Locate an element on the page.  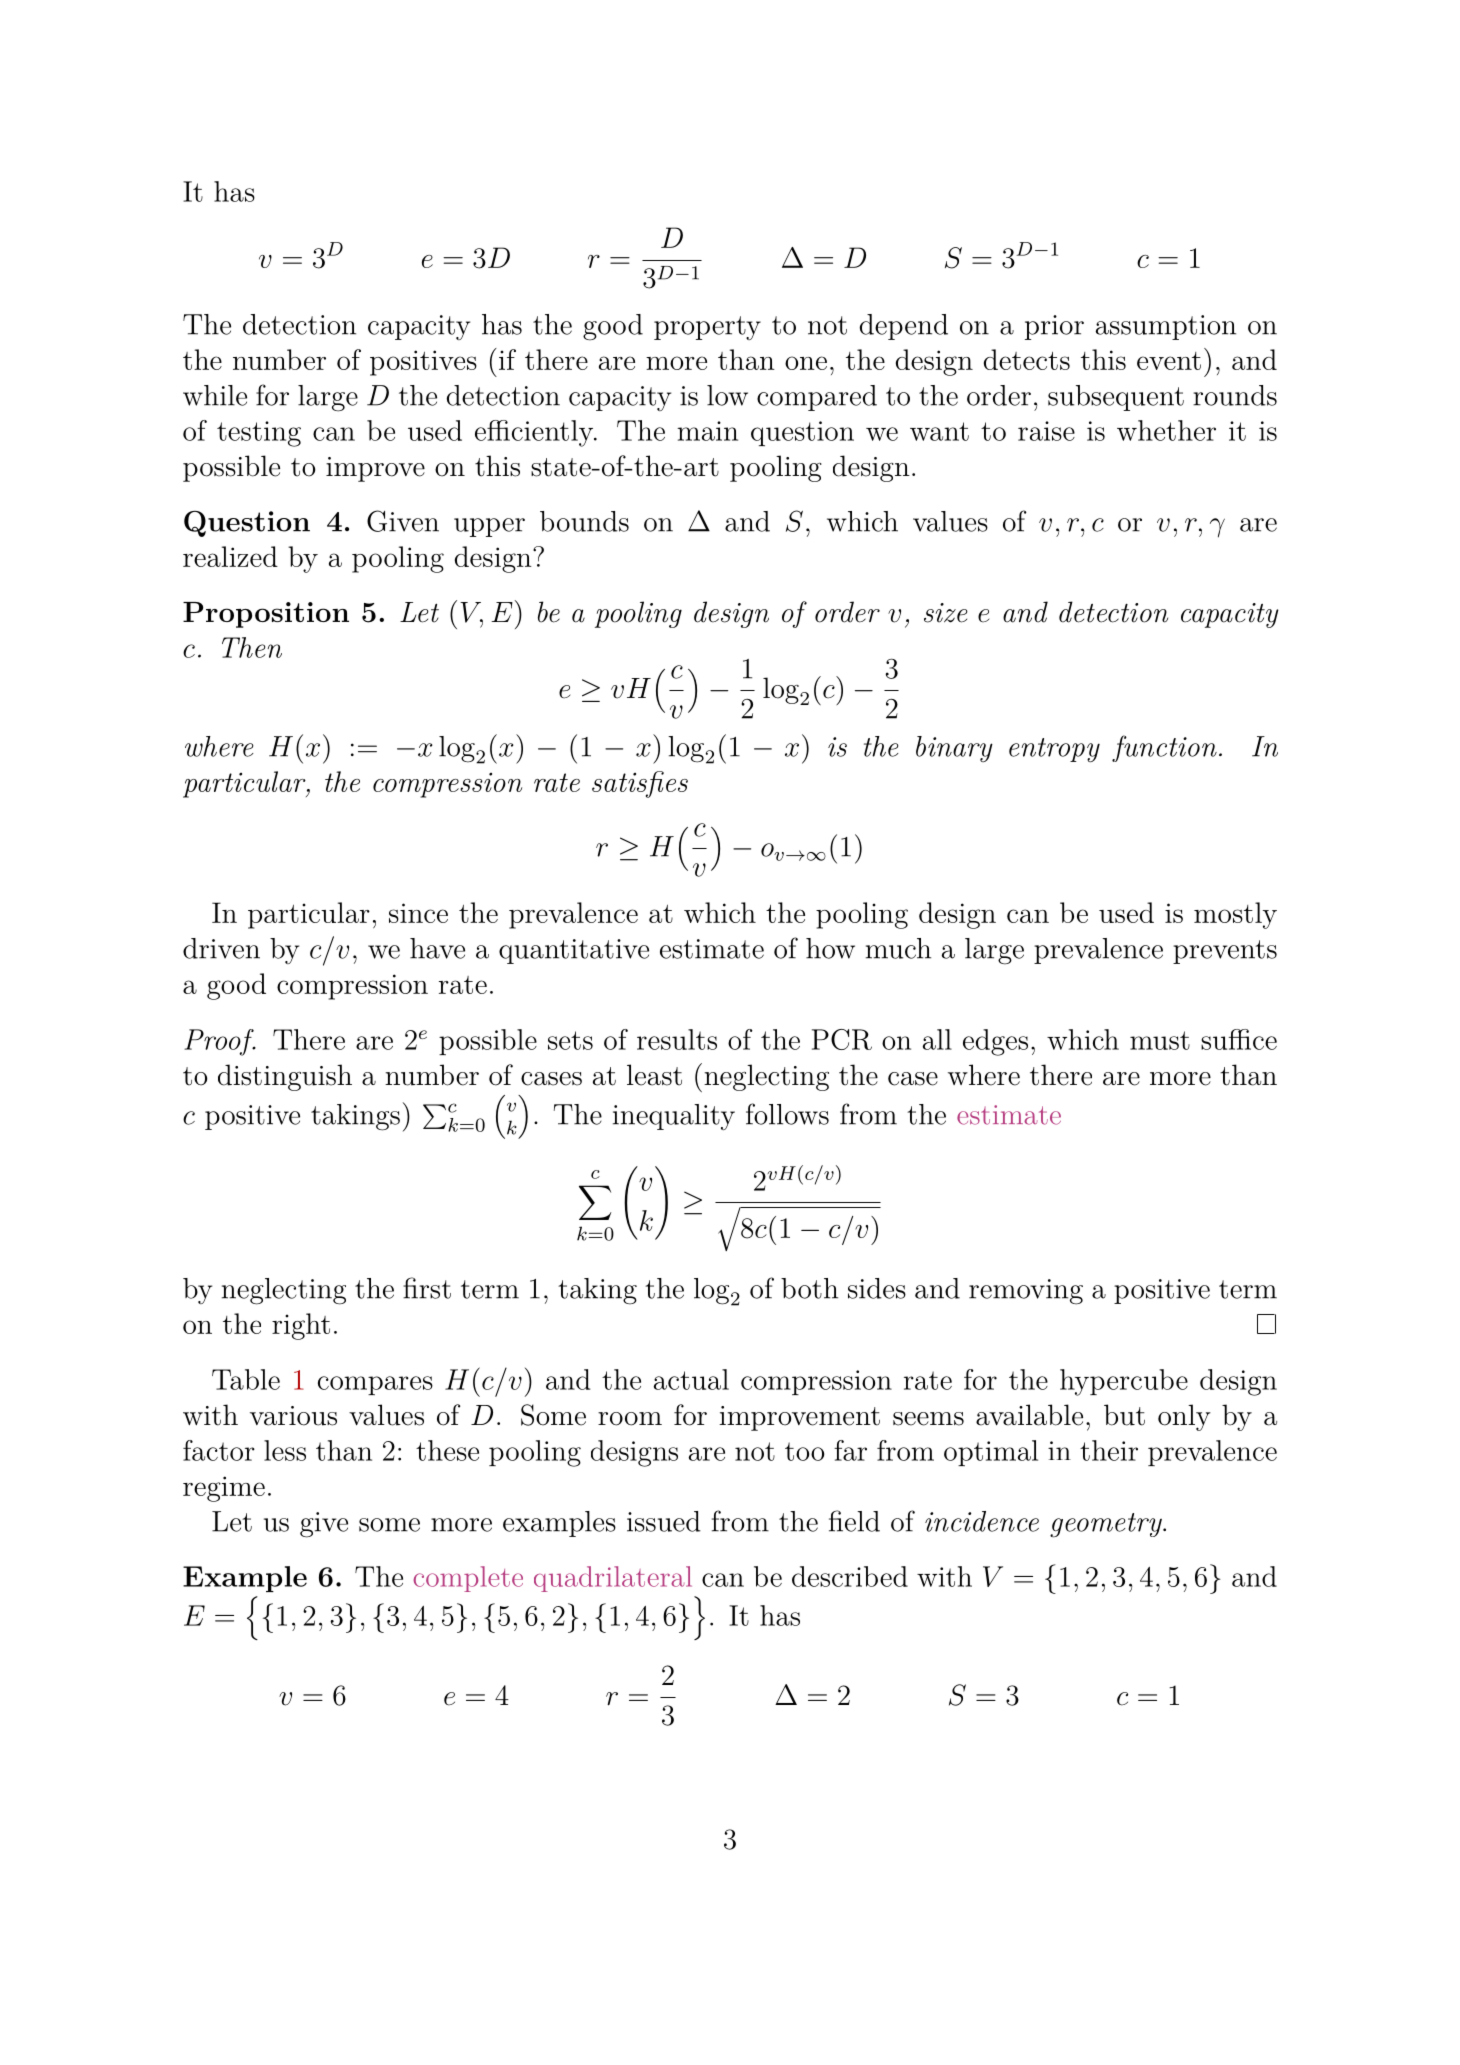
issued is located at coordinates (664, 1521).
